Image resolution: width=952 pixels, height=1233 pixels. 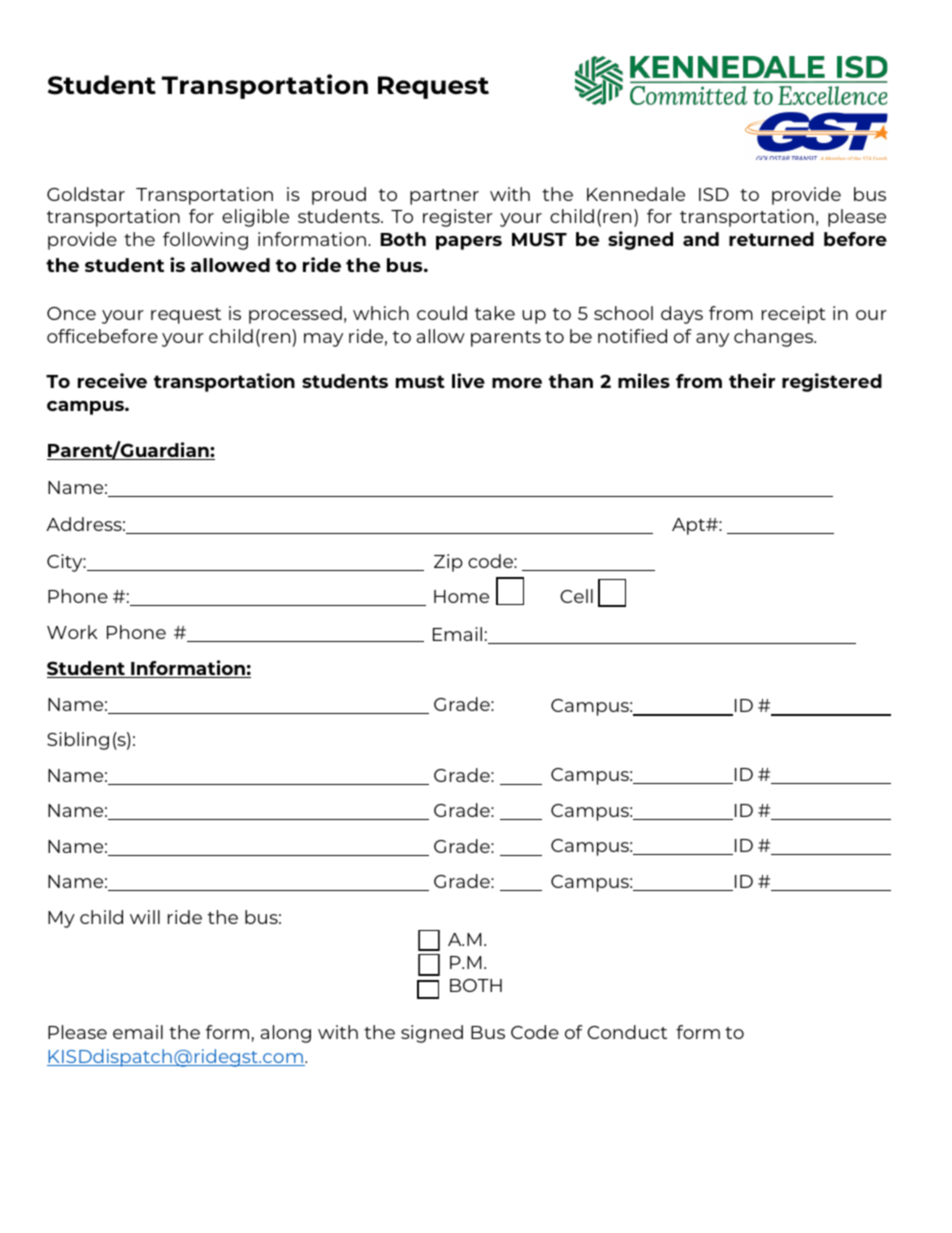 What do you see at coordinates (627, 1032) in the page?
I see `Conduct` at bounding box center [627, 1032].
